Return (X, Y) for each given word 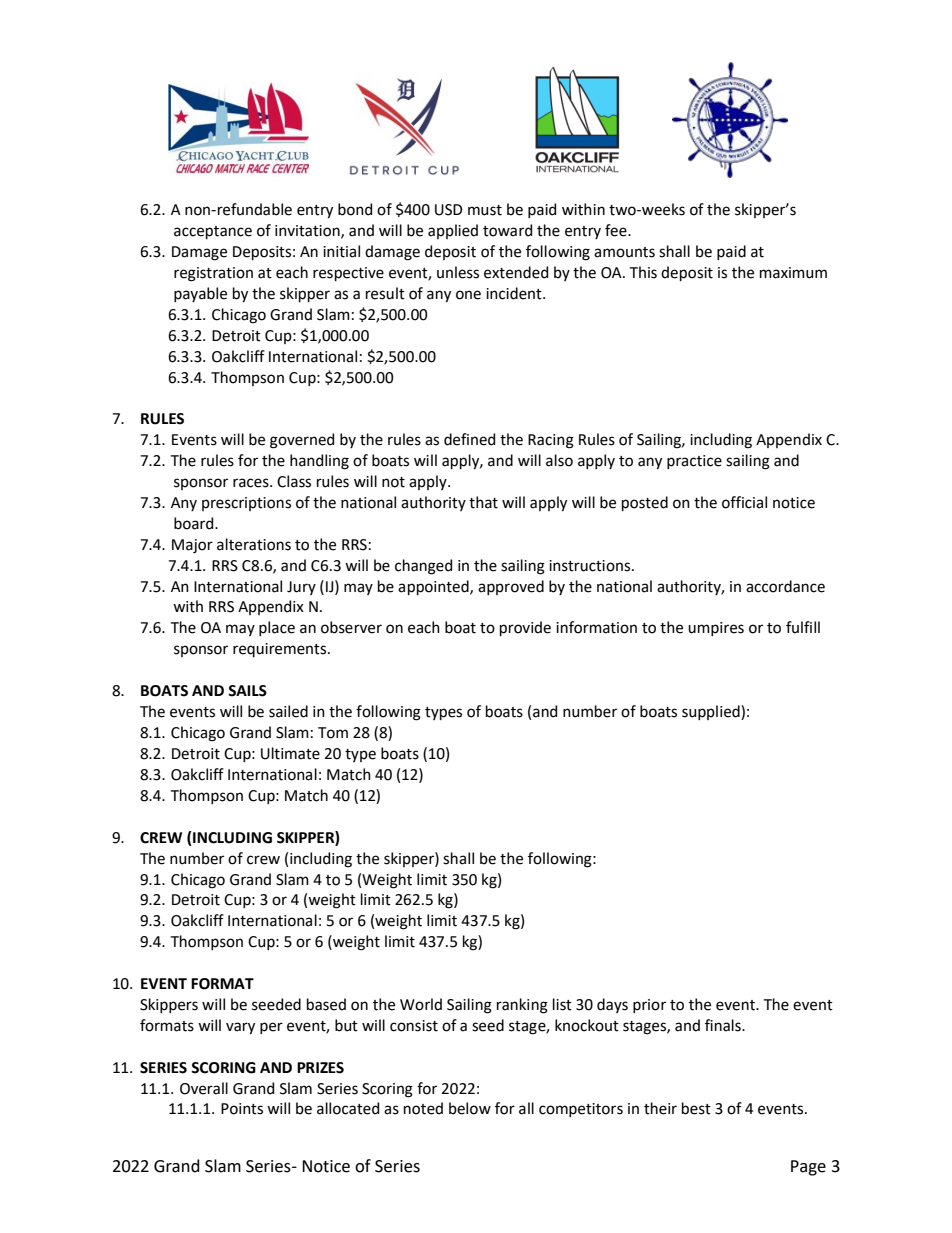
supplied (712, 712)
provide (525, 628)
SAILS (247, 691)
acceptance (213, 232)
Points (242, 1109)
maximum (793, 273)
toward (507, 230)
